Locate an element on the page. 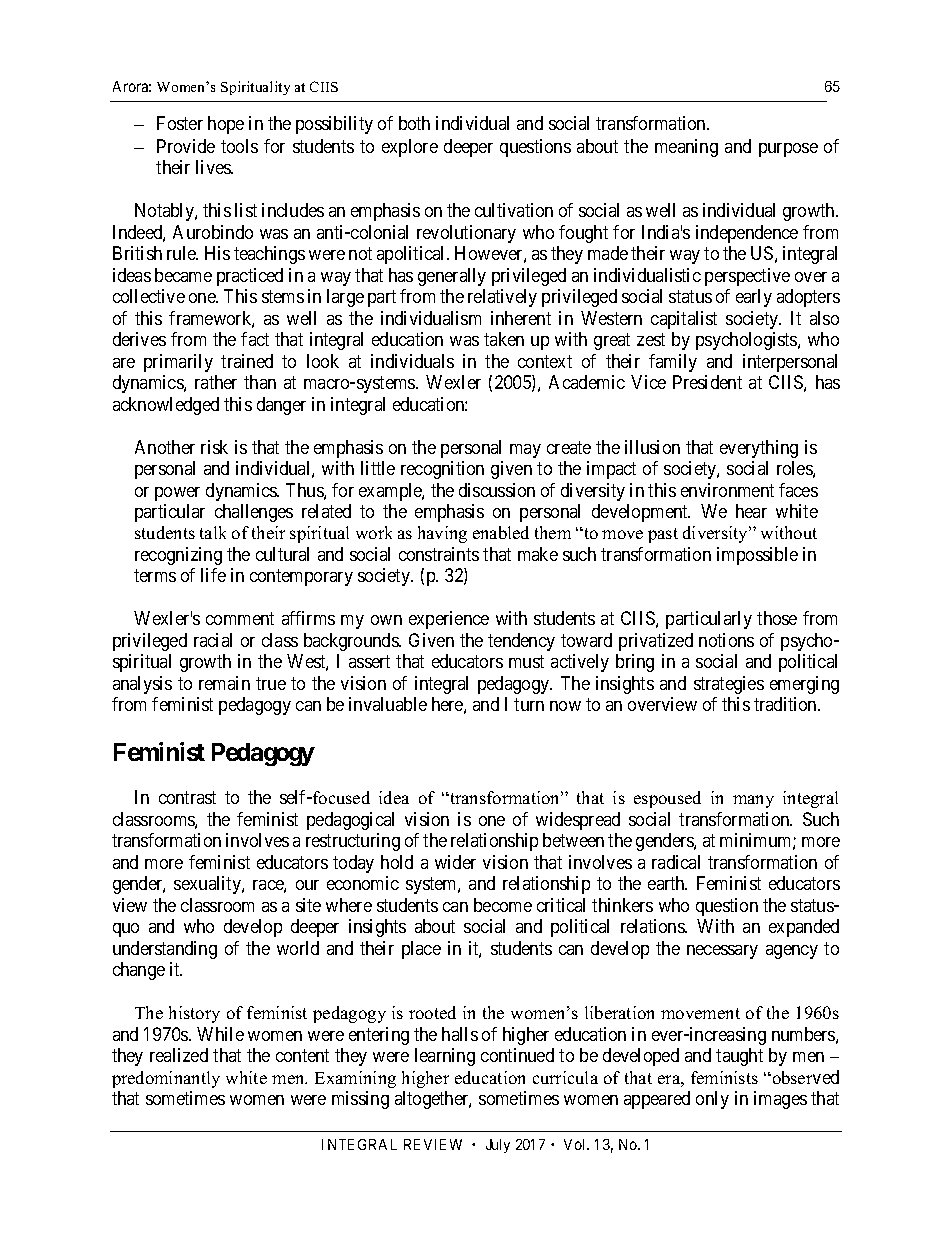 Image resolution: width=952 pixels, height=1233 pixels. taken is located at coordinates (504, 339).
